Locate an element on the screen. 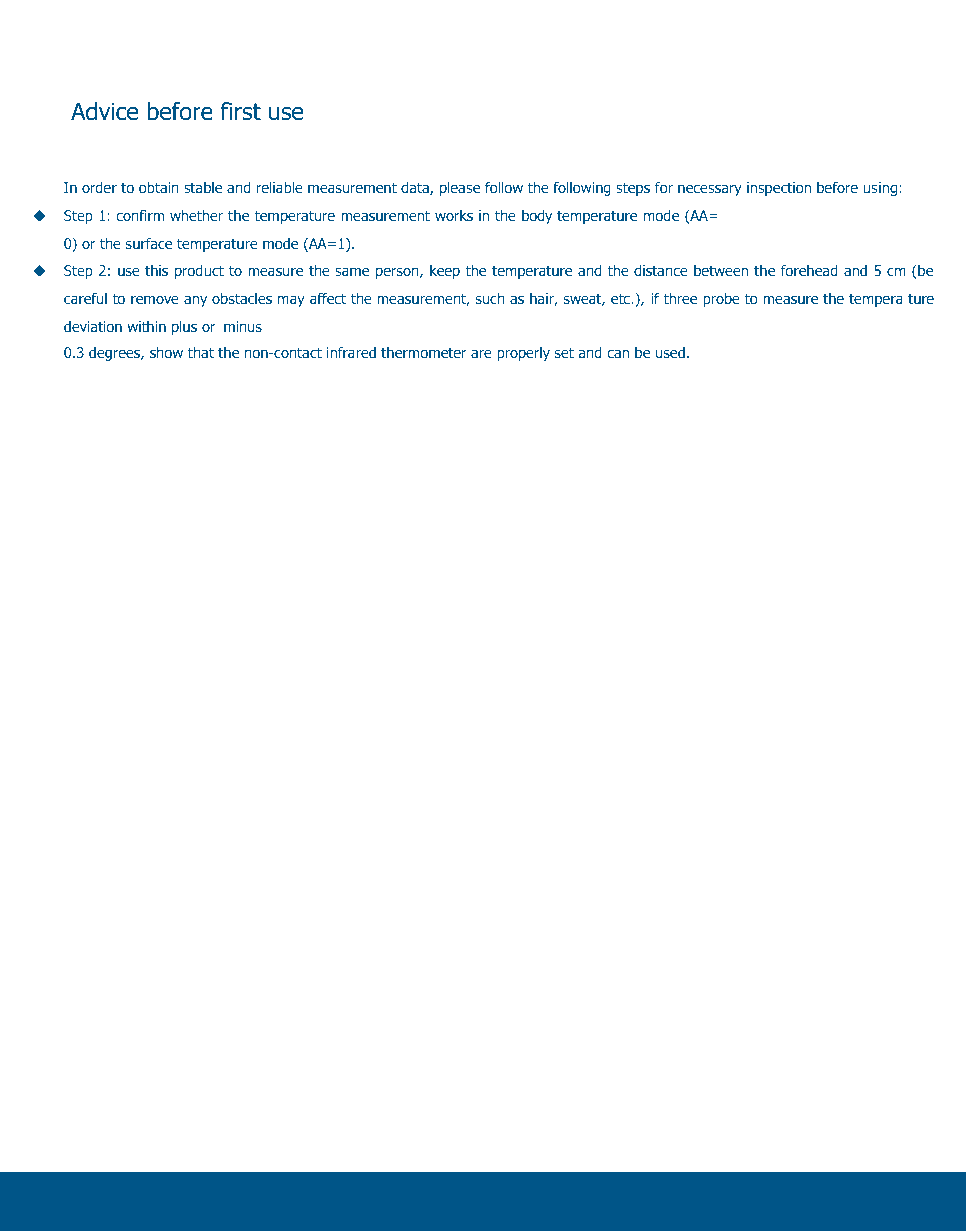  this is located at coordinates (156, 270).
